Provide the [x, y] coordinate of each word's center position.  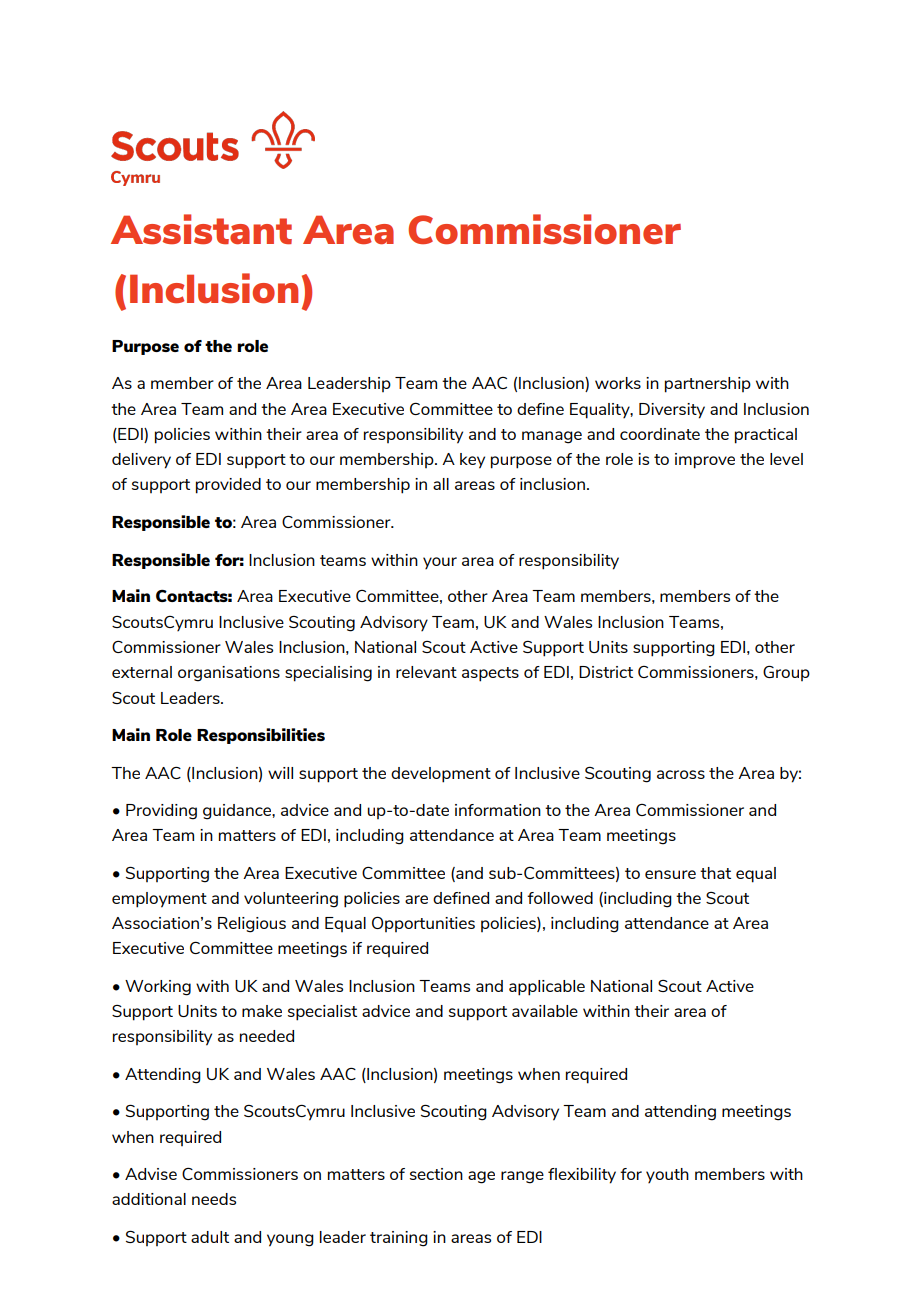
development [441, 775]
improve [705, 461]
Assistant [201, 229]
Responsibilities [261, 736]
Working [158, 988]
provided [228, 486]
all [441, 484]
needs [214, 1199]
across [681, 774]
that [715, 873]
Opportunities [423, 924]
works [618, 383]
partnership [708, 385]
